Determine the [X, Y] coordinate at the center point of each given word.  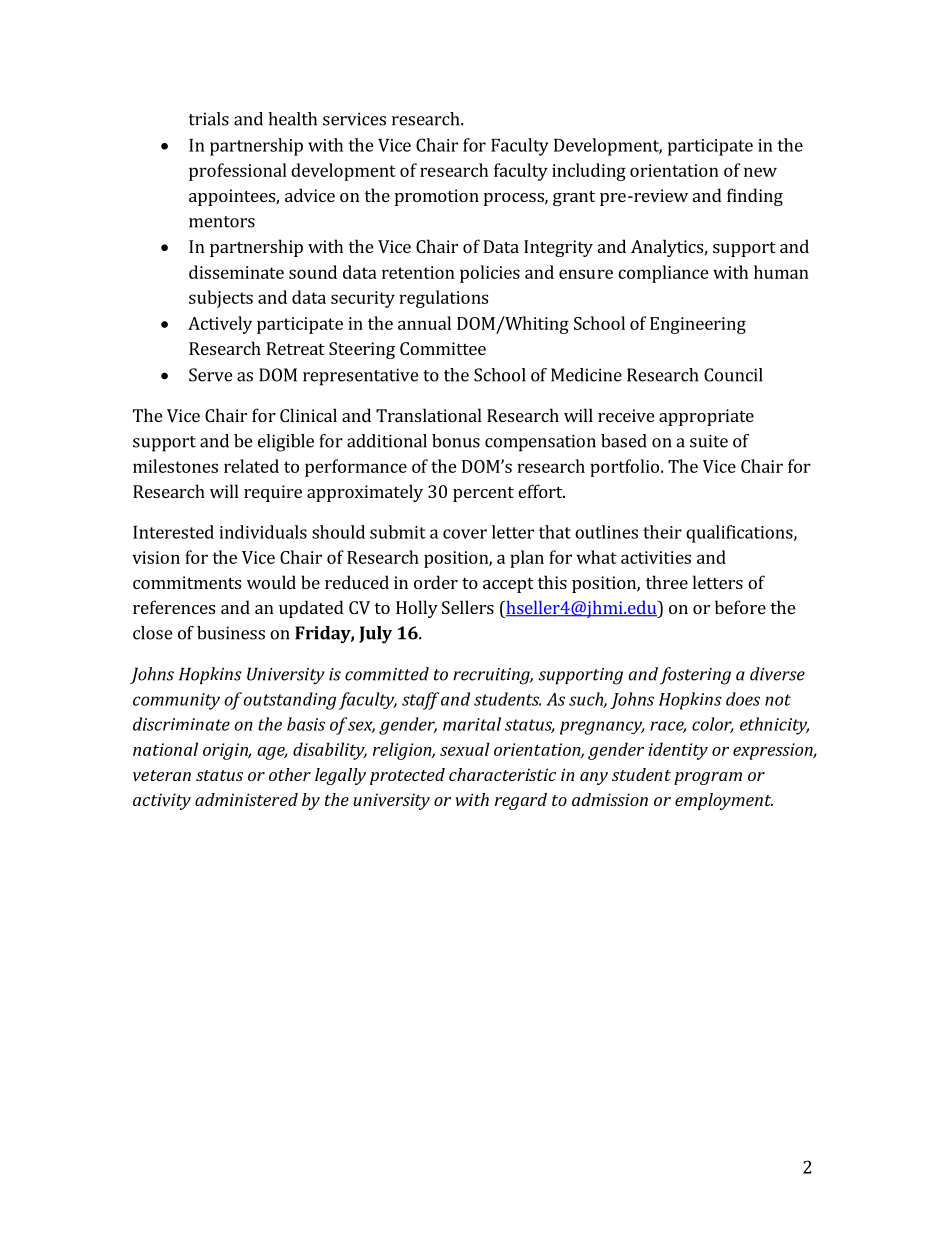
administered [246, 799]
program [708, 778]
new [760, 172]
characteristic [502, 774]
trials [209, 119]
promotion [437, 197]
